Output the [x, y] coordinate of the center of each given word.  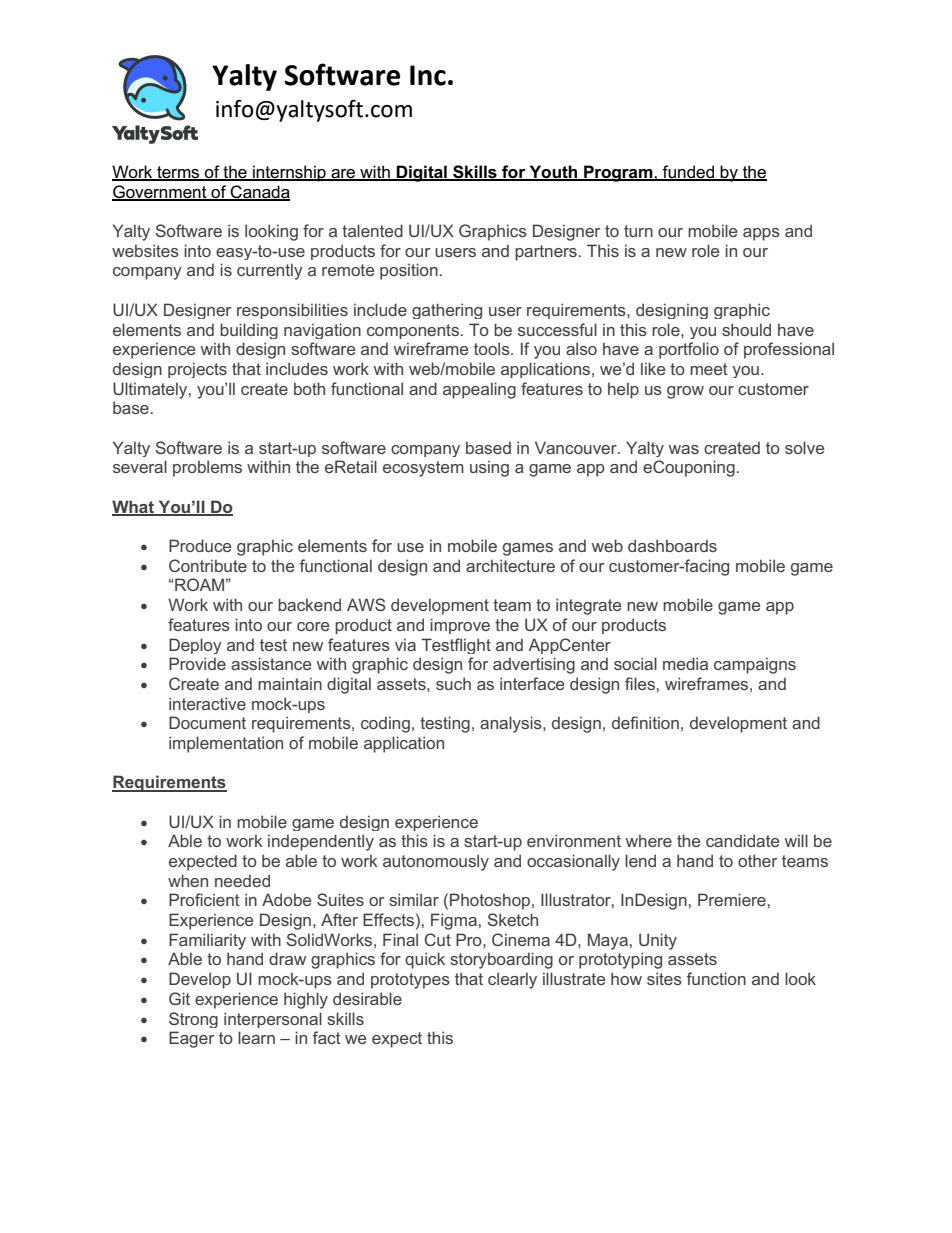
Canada [259, 192]
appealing [479, 390]
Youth [553, 173]
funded [689, 173]
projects [197, 370]
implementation [226, 744]
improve [460, 626]
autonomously [436, 862]
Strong [193, 1020]
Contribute [208, 565]
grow [685, 392]
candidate [742, 840]
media [685, 663]
